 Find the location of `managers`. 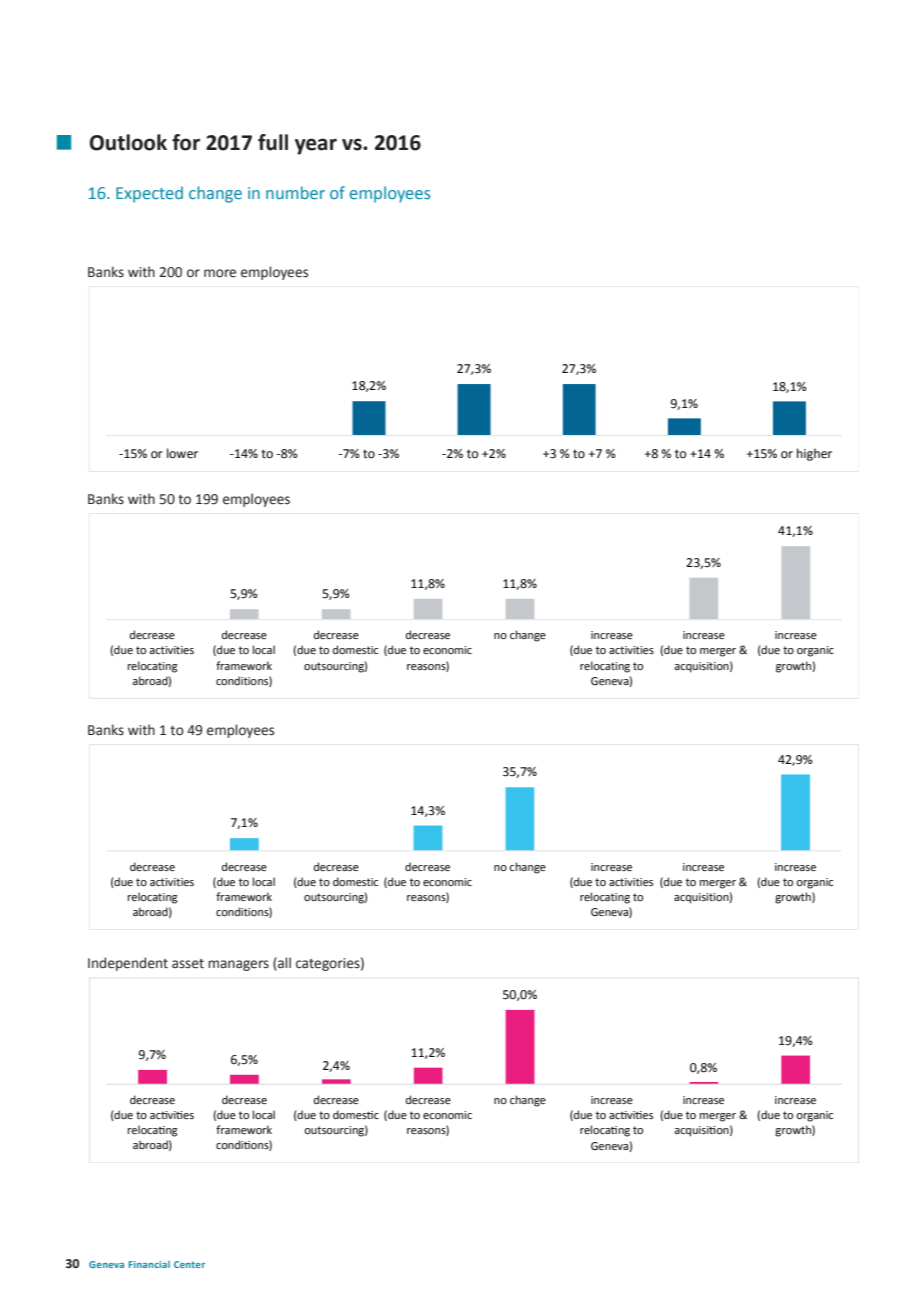

managers is located at coordinates (238, 965).
